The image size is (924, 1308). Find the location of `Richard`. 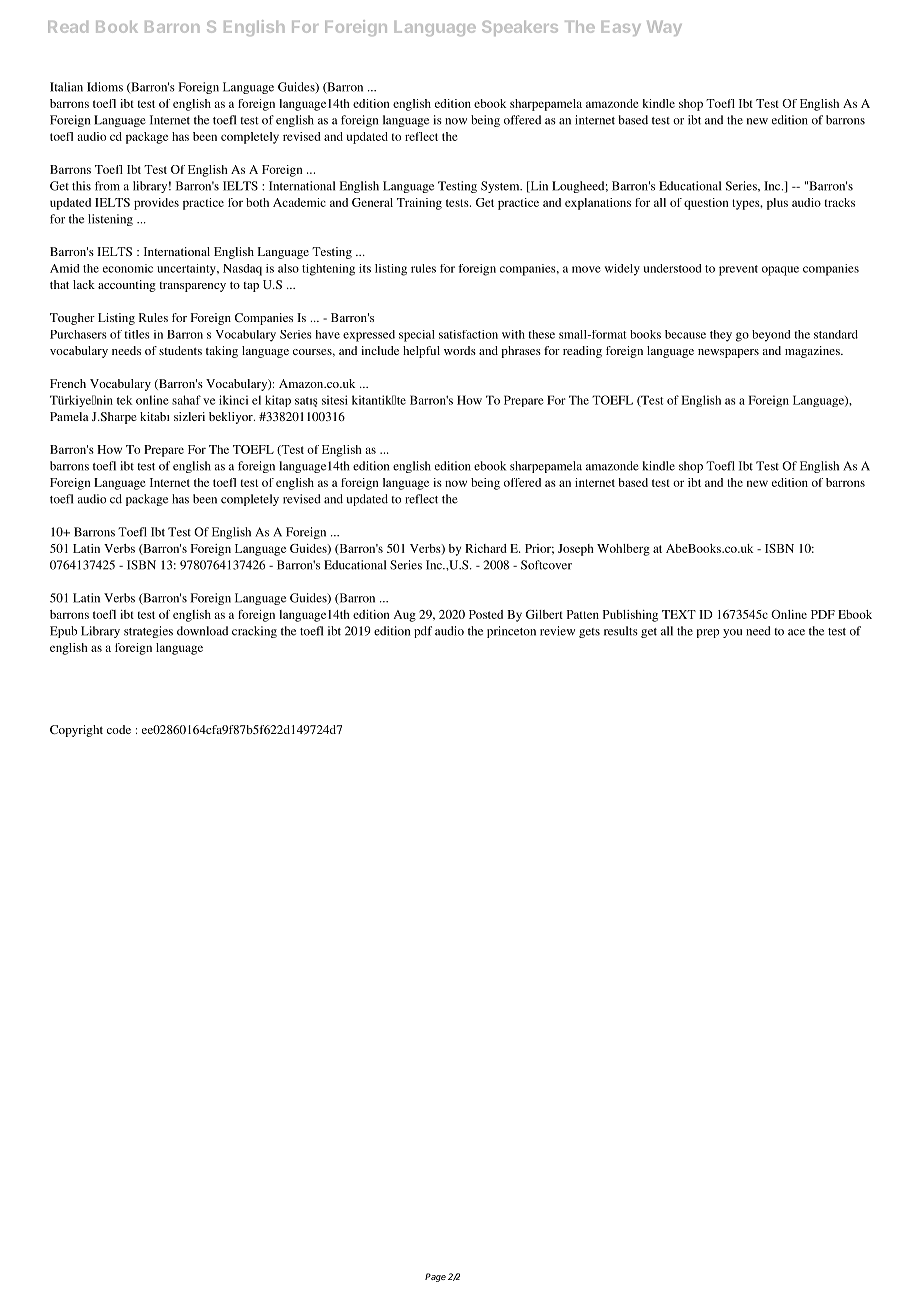

Richard is located at coordinates (486, 548).
